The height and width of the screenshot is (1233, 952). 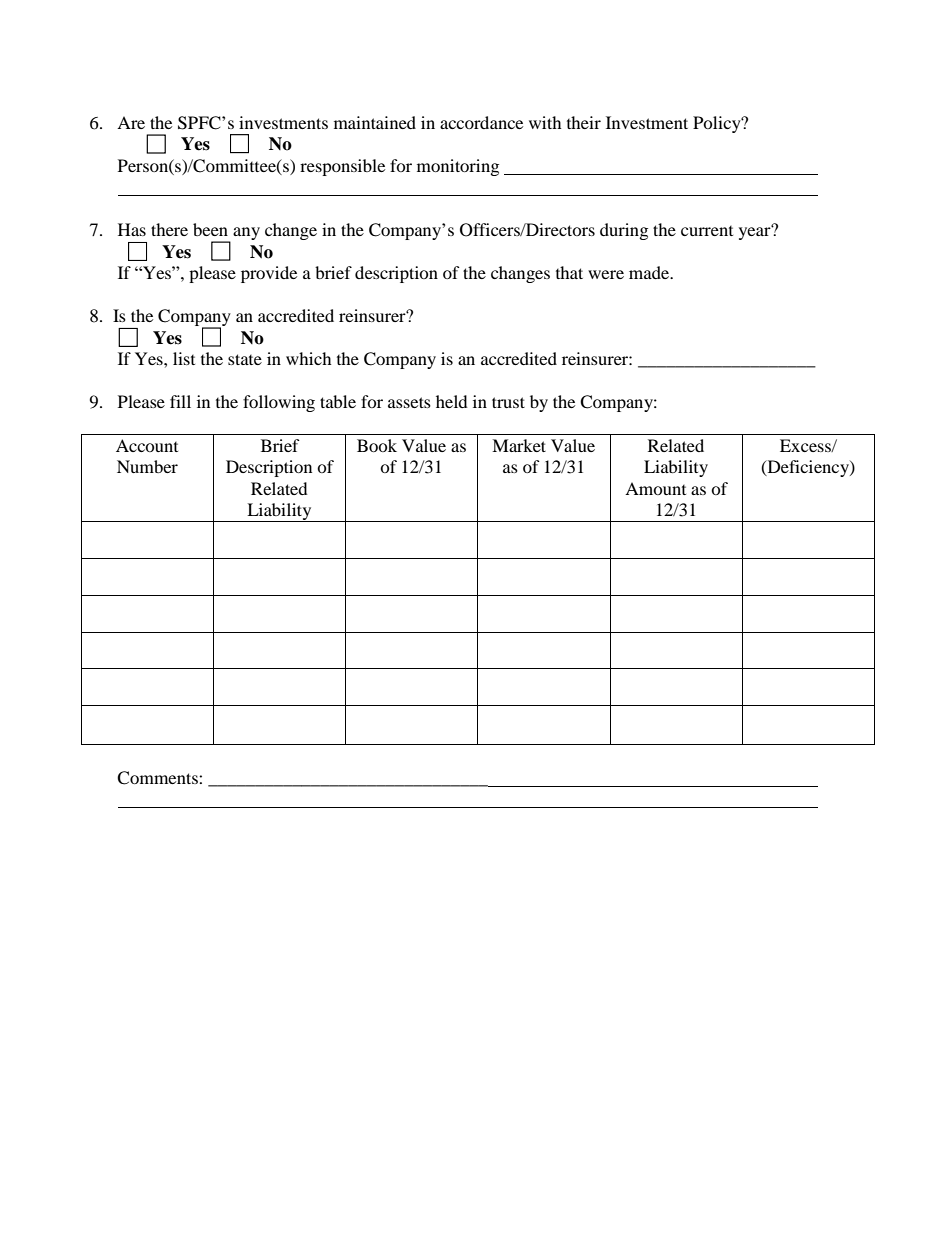 I want to click on were, so click(x=606, y=274).
